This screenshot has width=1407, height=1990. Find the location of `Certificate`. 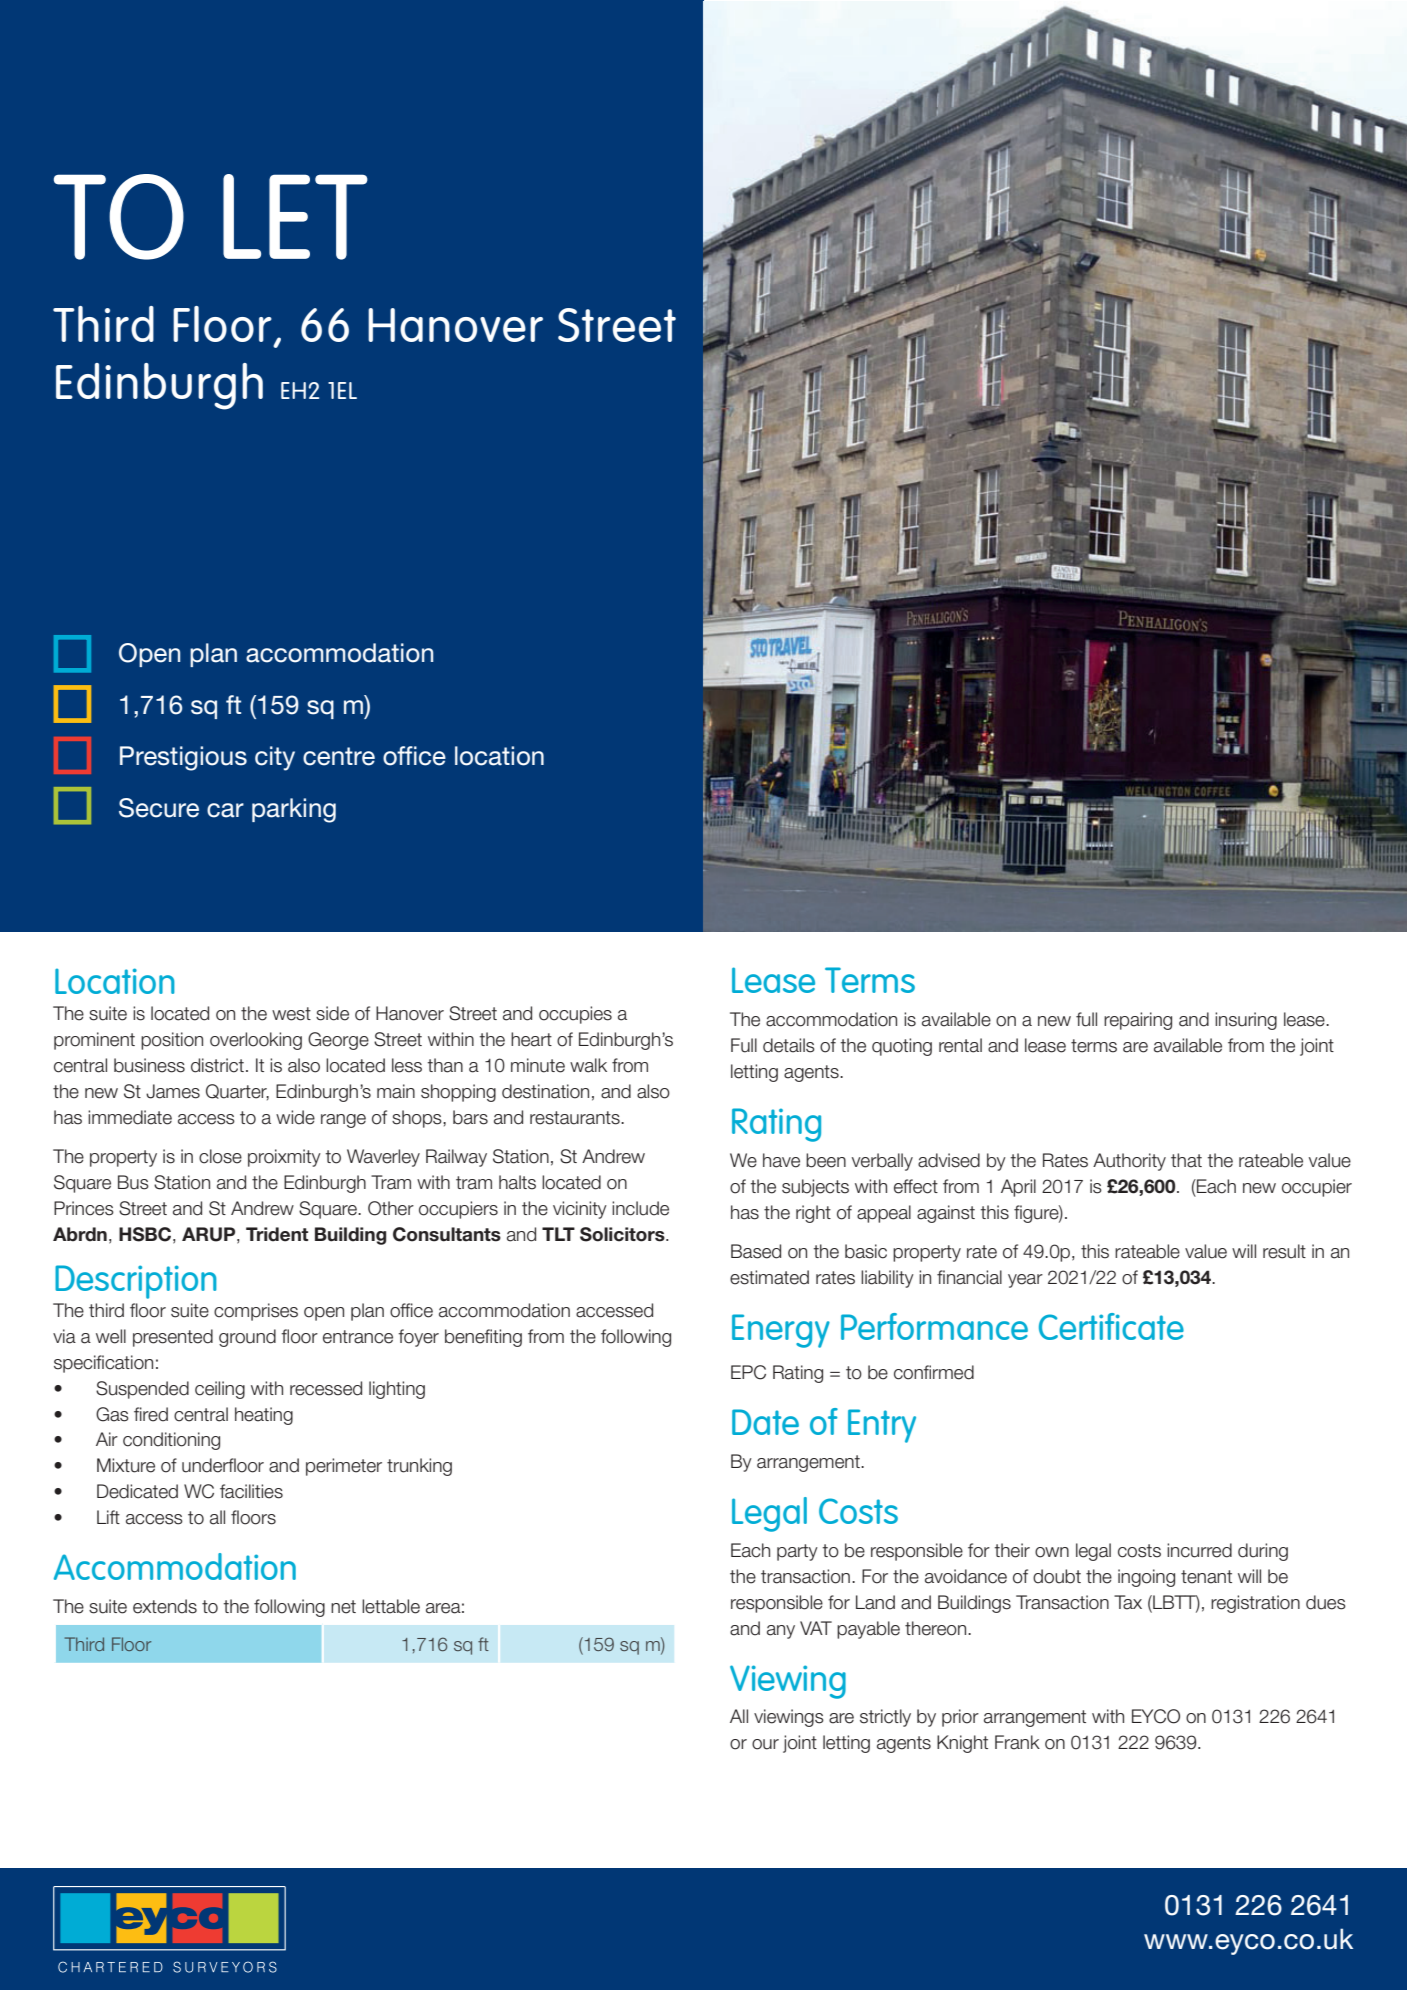

Certificate is located at coordinates (1111, 1326).
